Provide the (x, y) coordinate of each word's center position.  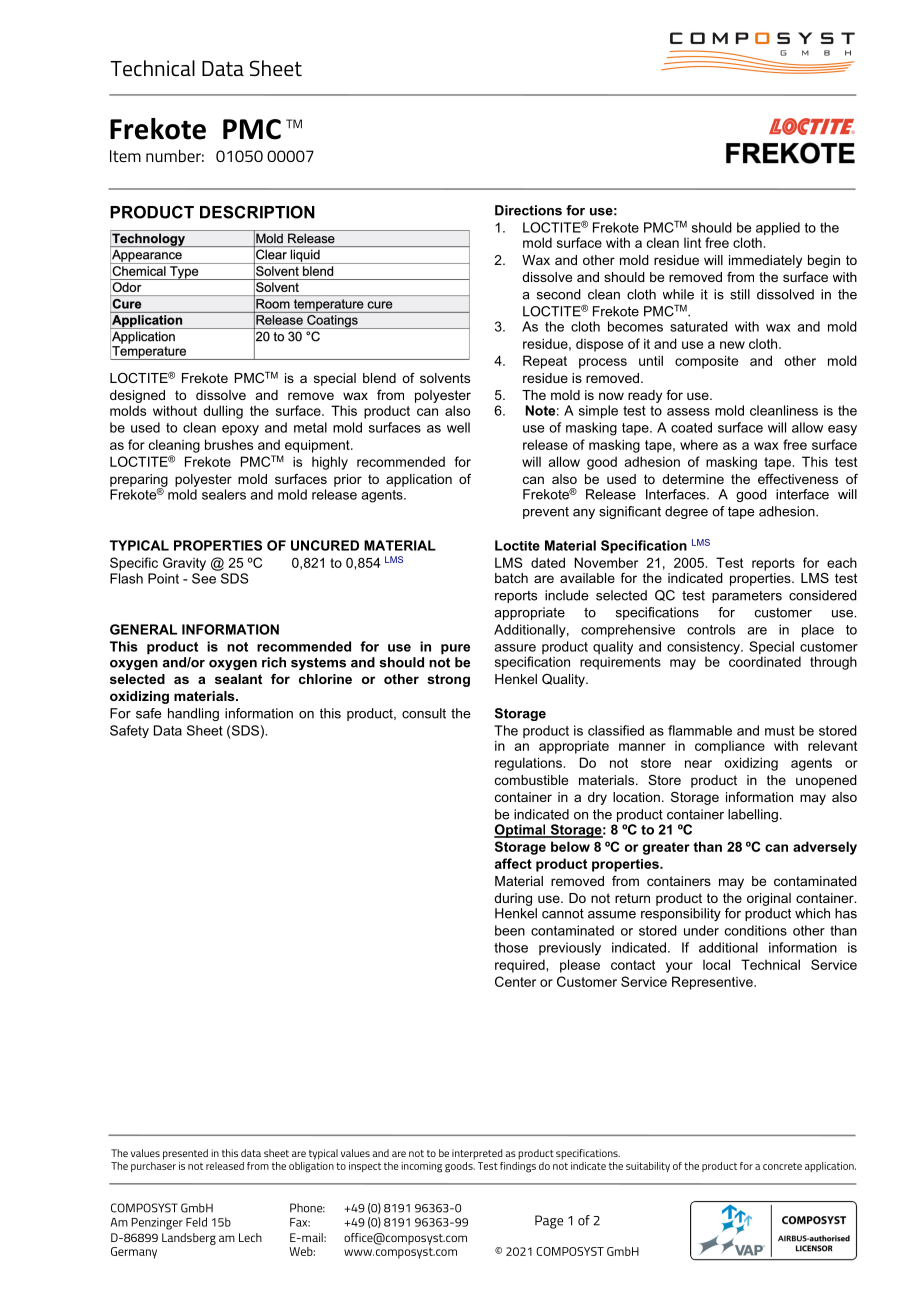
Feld (196, 1222)
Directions (528, 210)
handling (193, 714)
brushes (229, 444)
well (458, 427)
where (699, 444)
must (780, 731)
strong (448, 680)
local (716, 964)
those (511, 947)
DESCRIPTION (257, 212)
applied (778, 230)
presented (185, 1154)
